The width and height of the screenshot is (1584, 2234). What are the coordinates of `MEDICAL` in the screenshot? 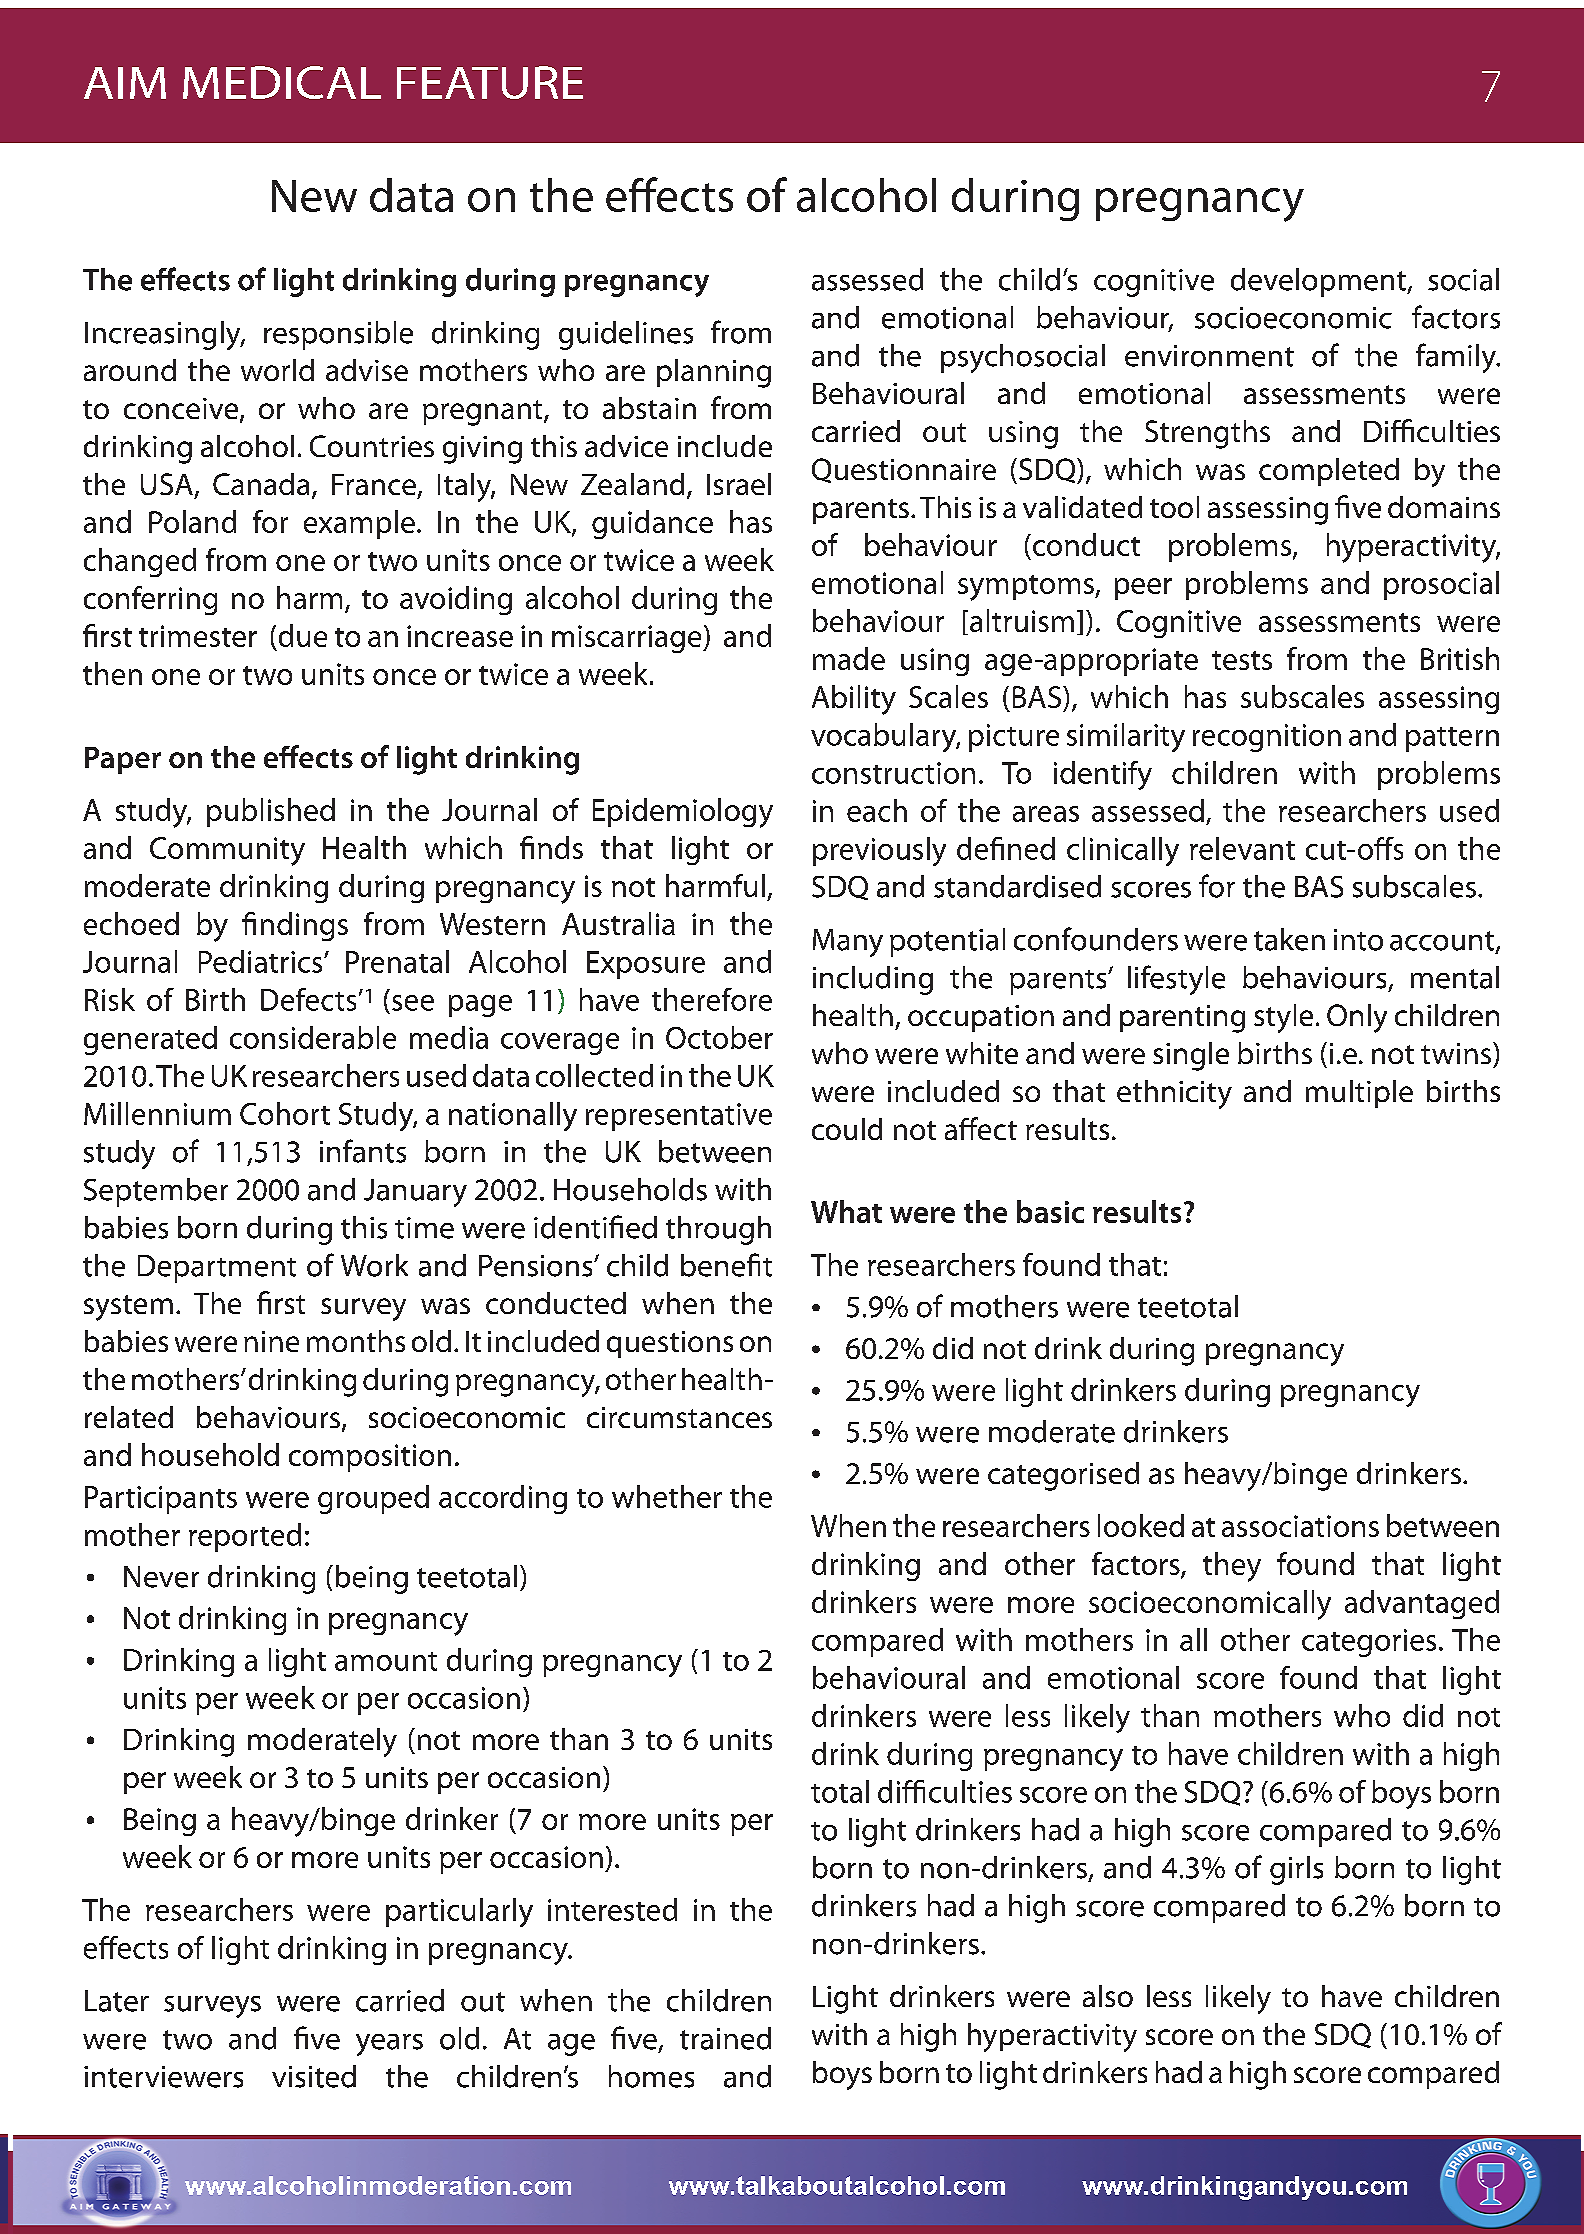 It's located at (282, 82).
